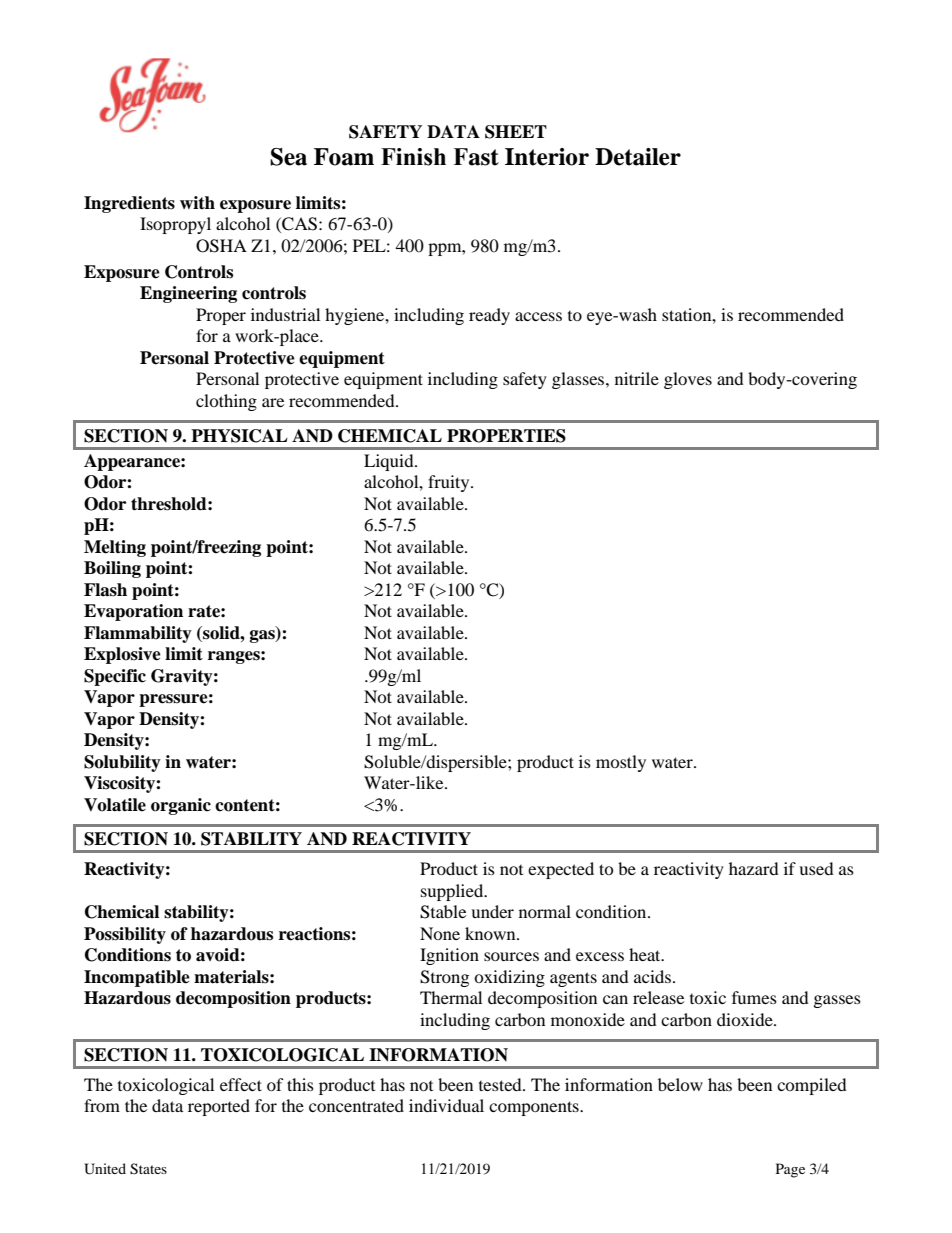  What do you see at coordinates (638, 157) in the screenshot?
I see `Detailer` at bounding box center [638, 157].
